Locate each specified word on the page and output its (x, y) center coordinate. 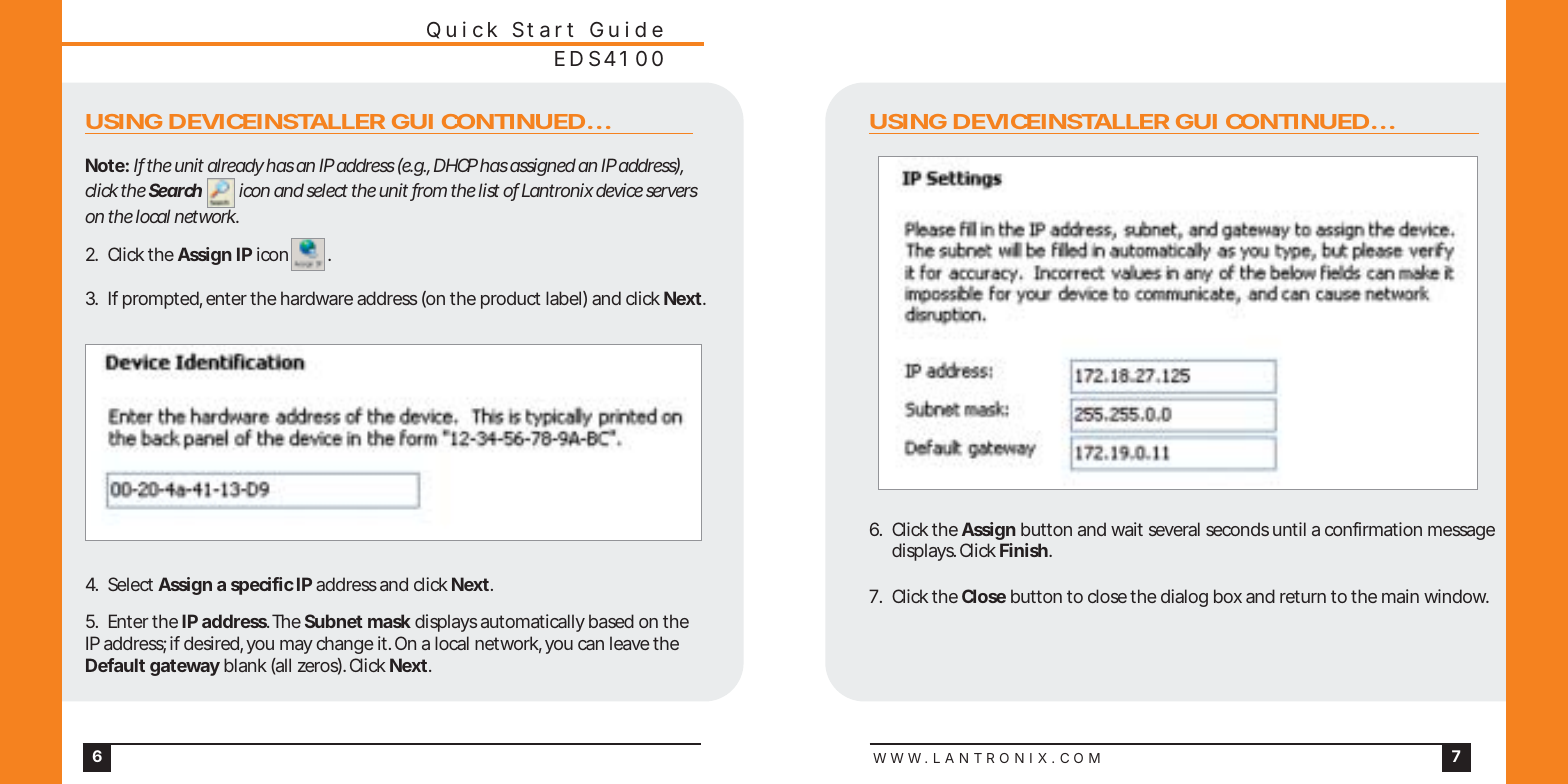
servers (672, 192)
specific (262, 586)
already (236, 168)
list (489, 190)
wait (1127, 529)
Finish (1024, 550)
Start (543, 29)
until (1289, 529)
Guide (626, 29)
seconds (1237, 529)
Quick (462, 30)
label (563, 298)
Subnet (334, 621)
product (511, 300)
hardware (317, 298)
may (296, 647)
